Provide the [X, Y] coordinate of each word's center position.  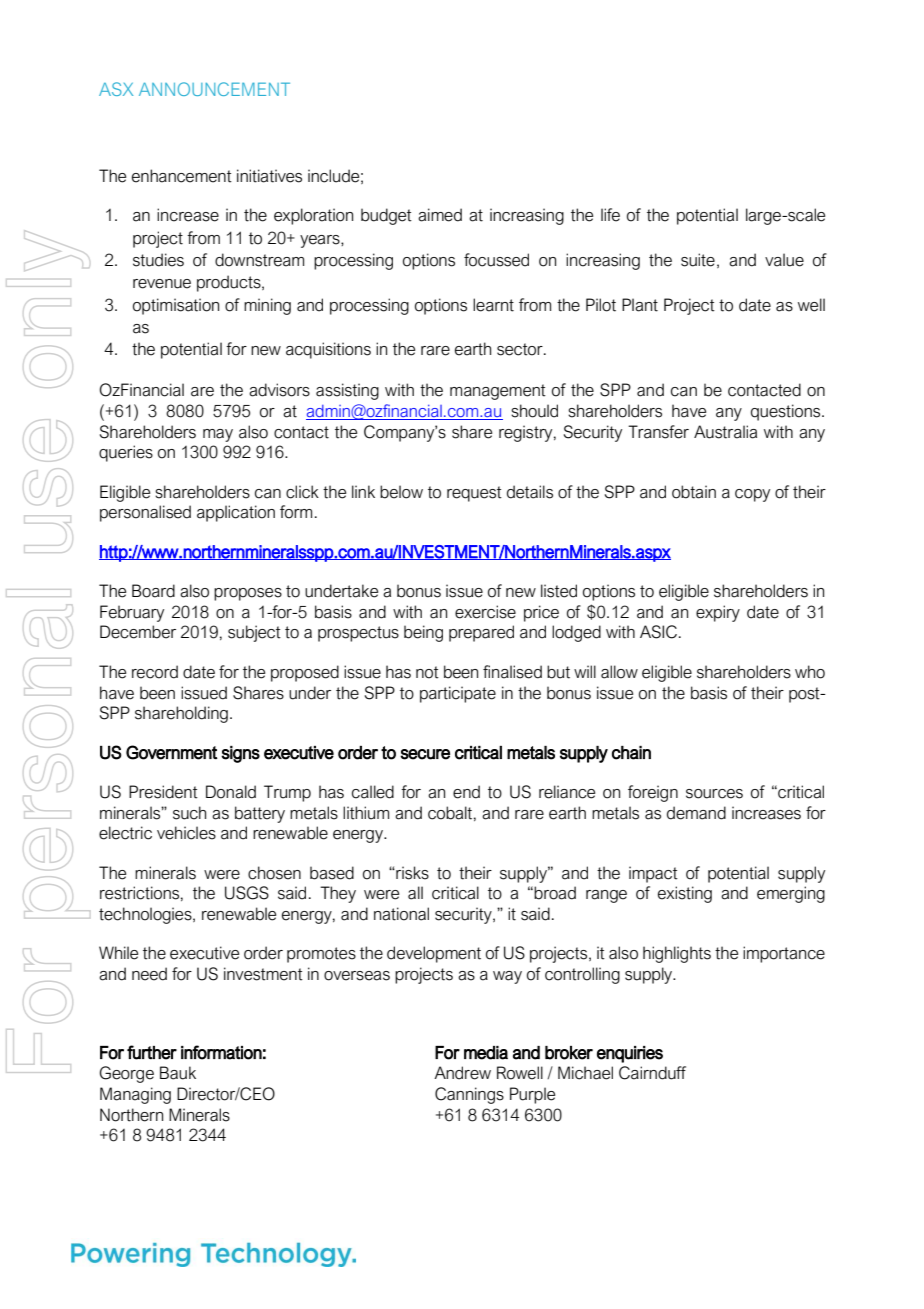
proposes [248, 594]
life [610, 215]
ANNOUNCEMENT [214, 89]
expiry [718, 613]
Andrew [462, 1073]
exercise [485, 612]
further [152, 1052]
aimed [440, 215]
